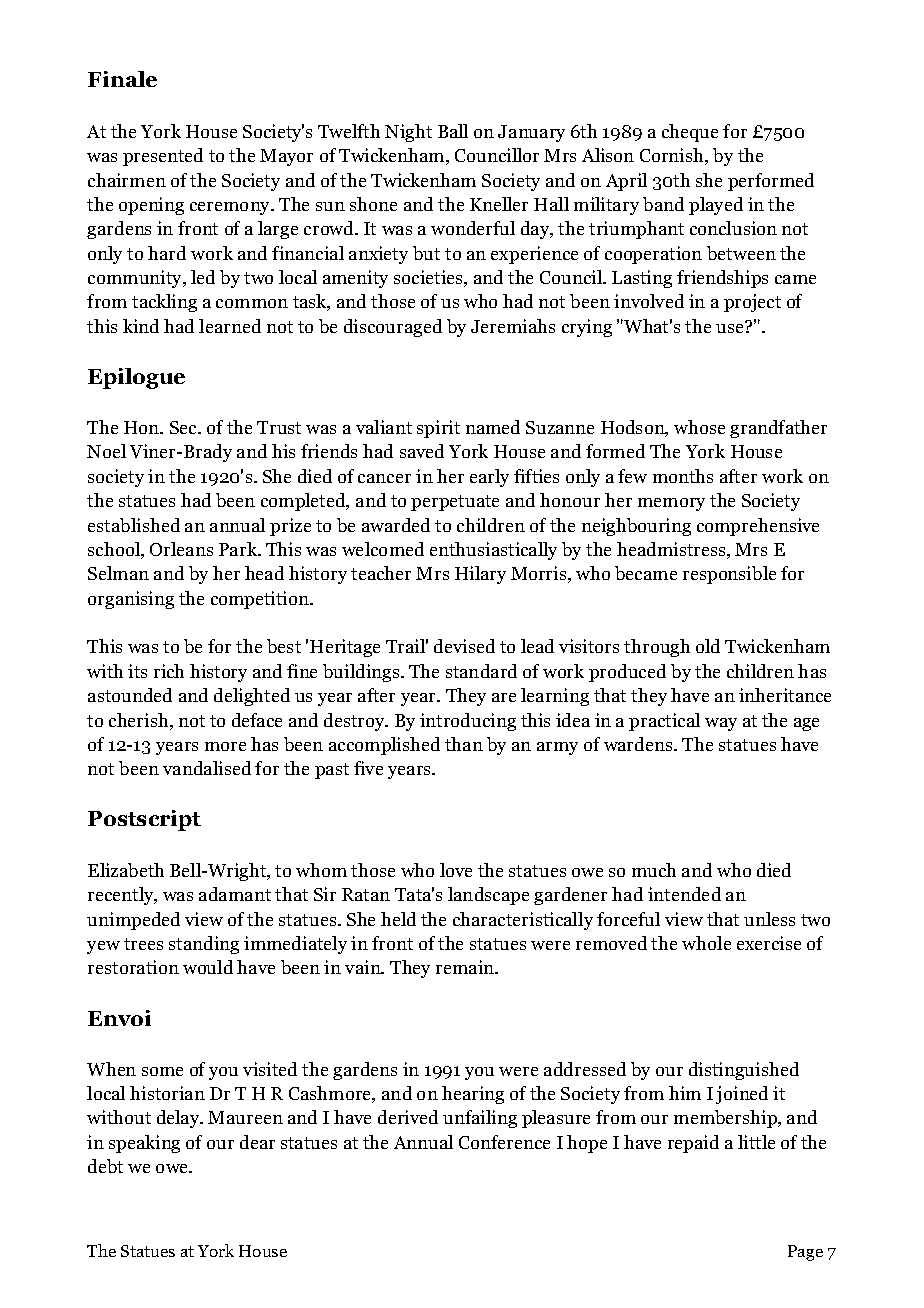  What do you see at coordinates (708, 646) in the page?
I see `old` at bounding box center [708, 646].
